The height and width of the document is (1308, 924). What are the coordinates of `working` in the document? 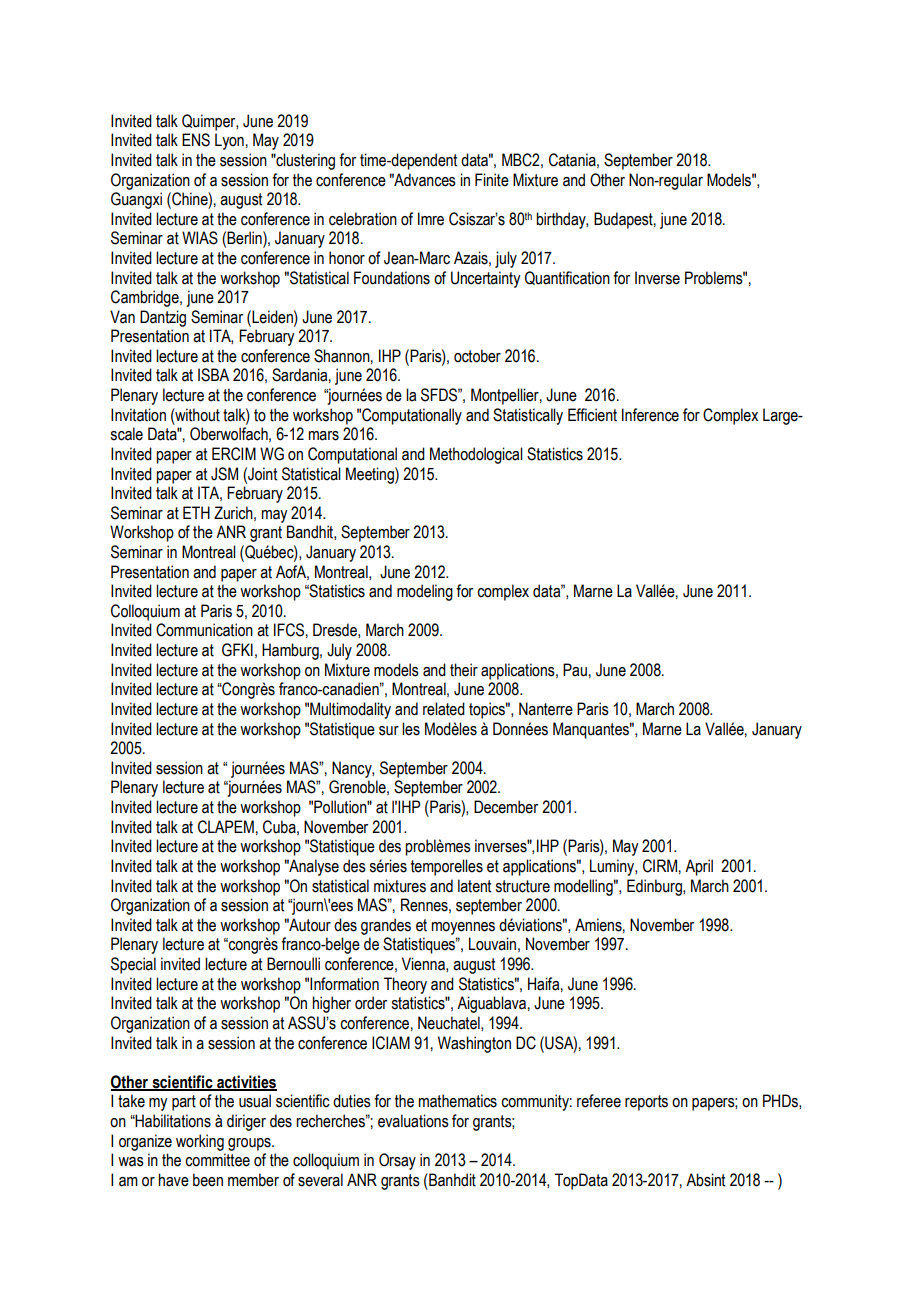 It's located at (200, 1142).
